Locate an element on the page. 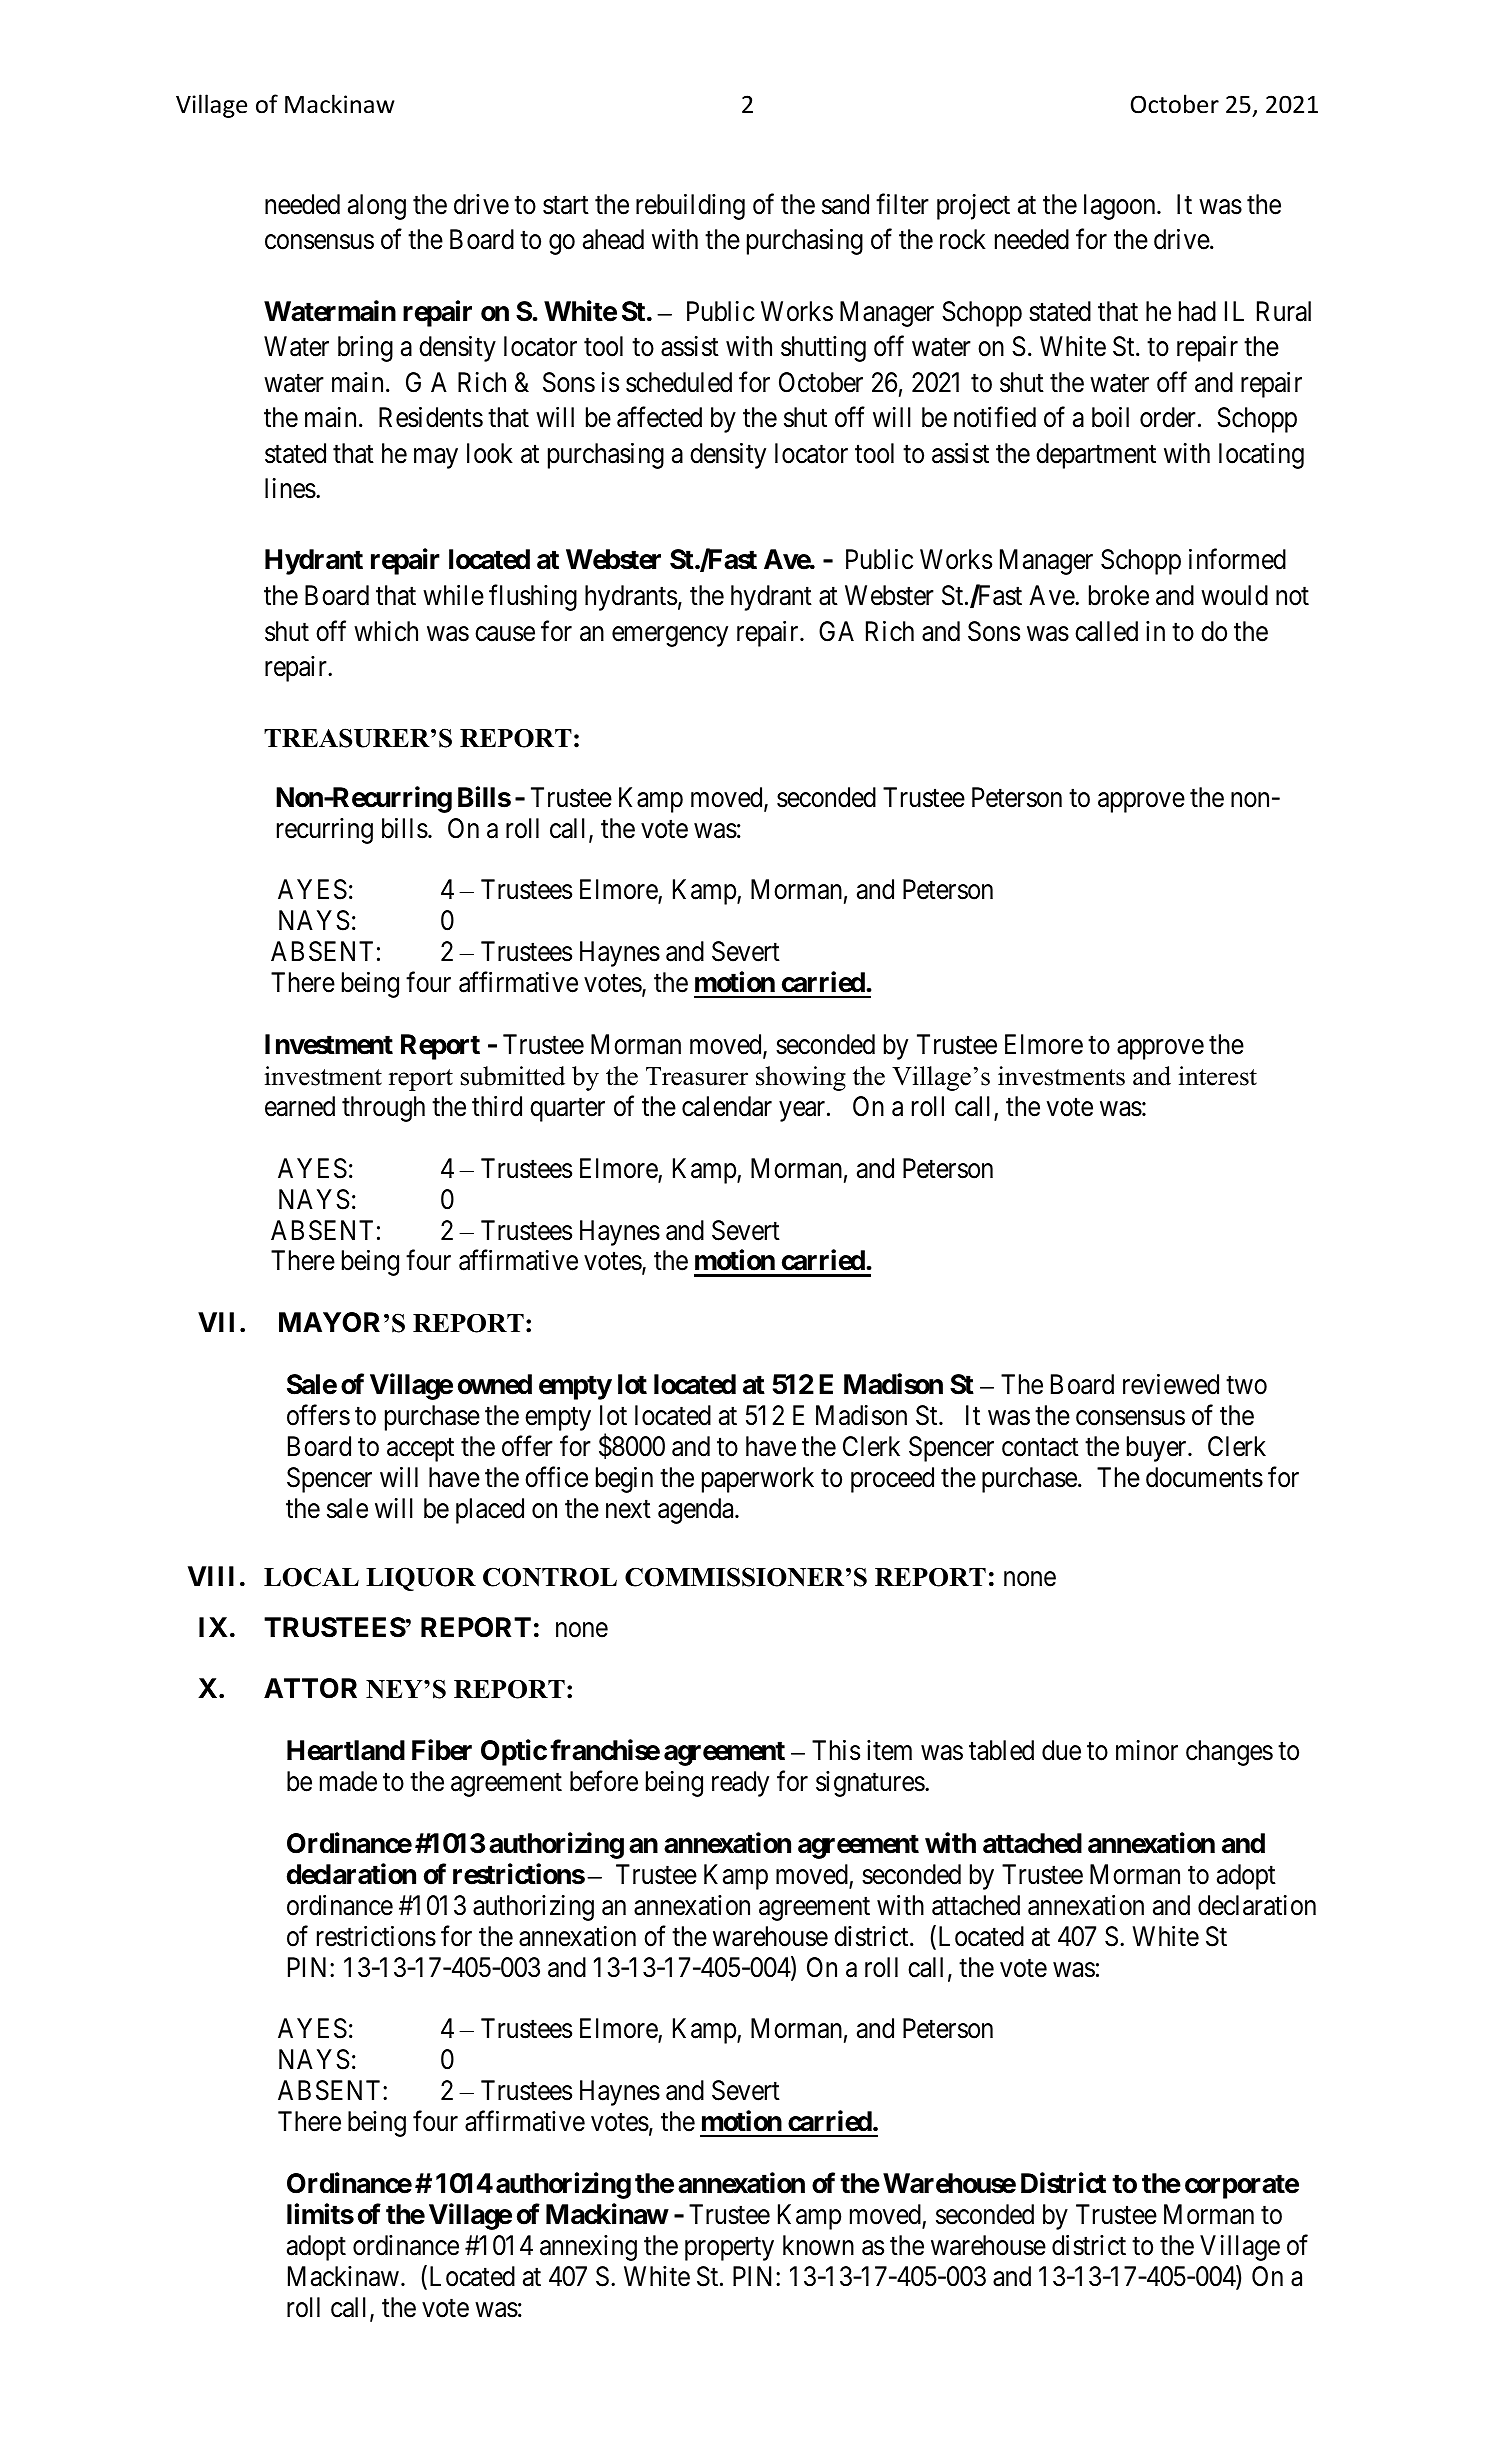 The image size is (1495, 2463). through is located at coordinates (383, 1109).
